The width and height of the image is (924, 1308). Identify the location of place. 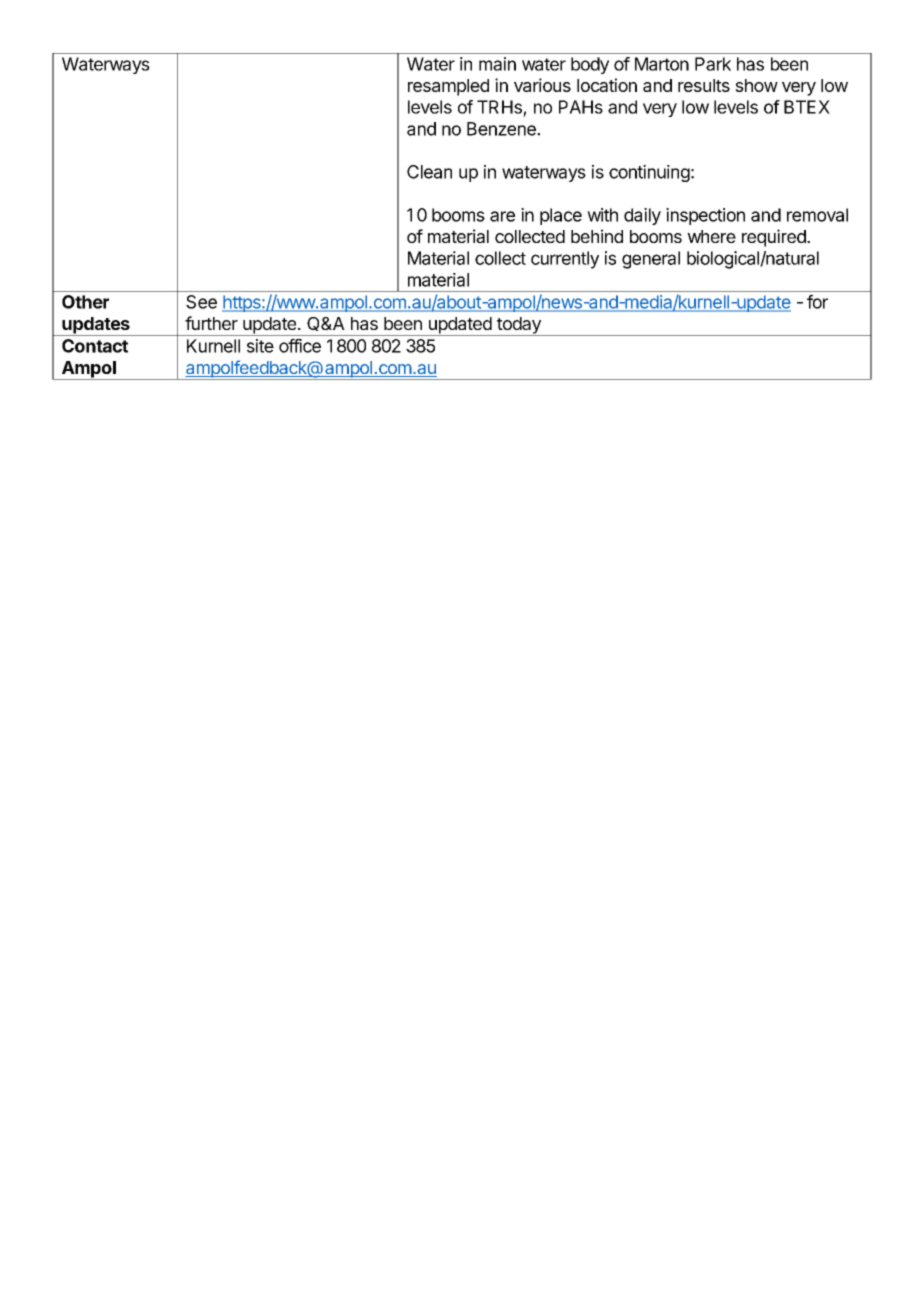
(561, 216).
